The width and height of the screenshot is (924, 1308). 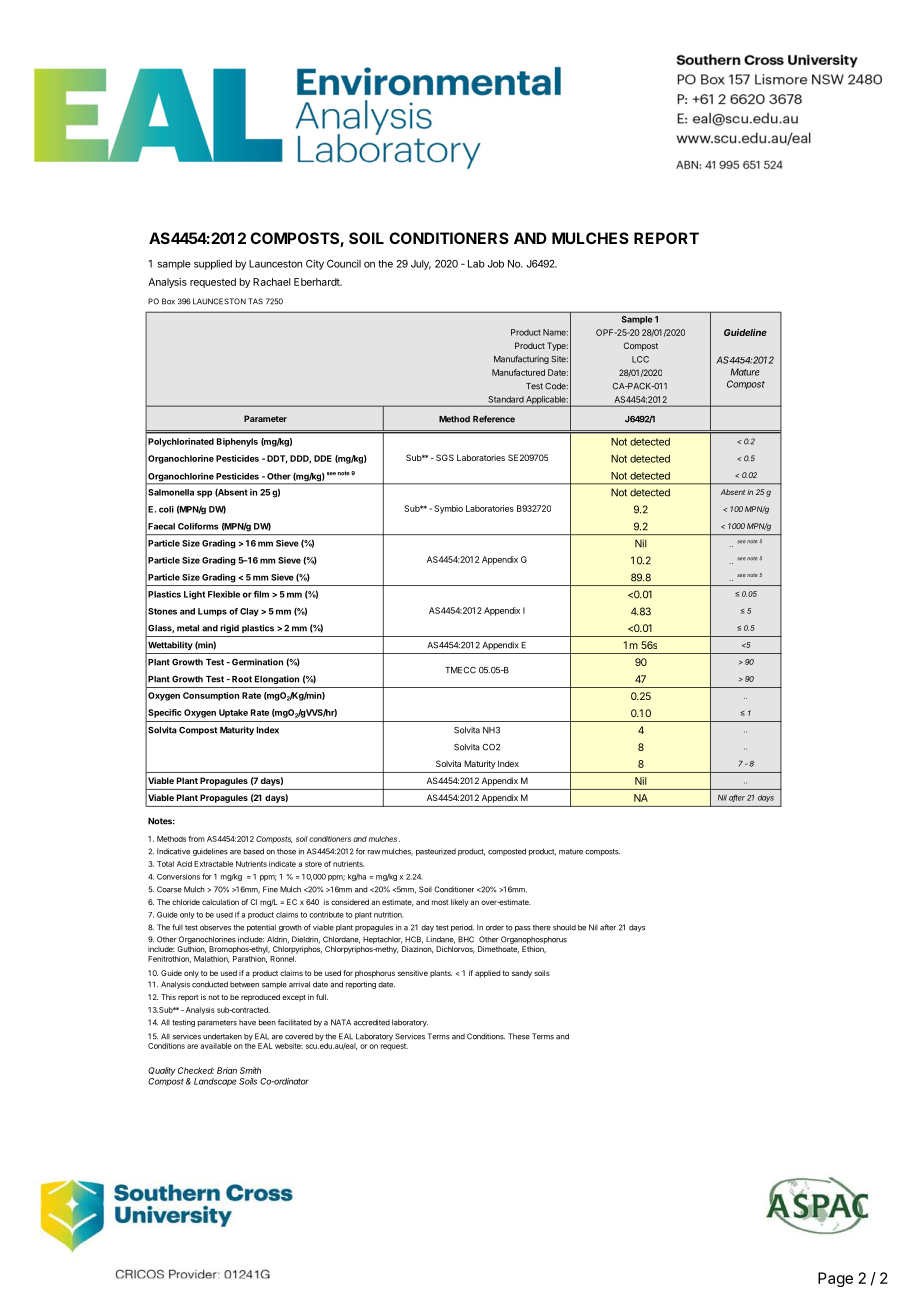 What do you see at coordinates (640, 359) in the screenshot?
I see `LCC` at bounding box center [640, 359].
